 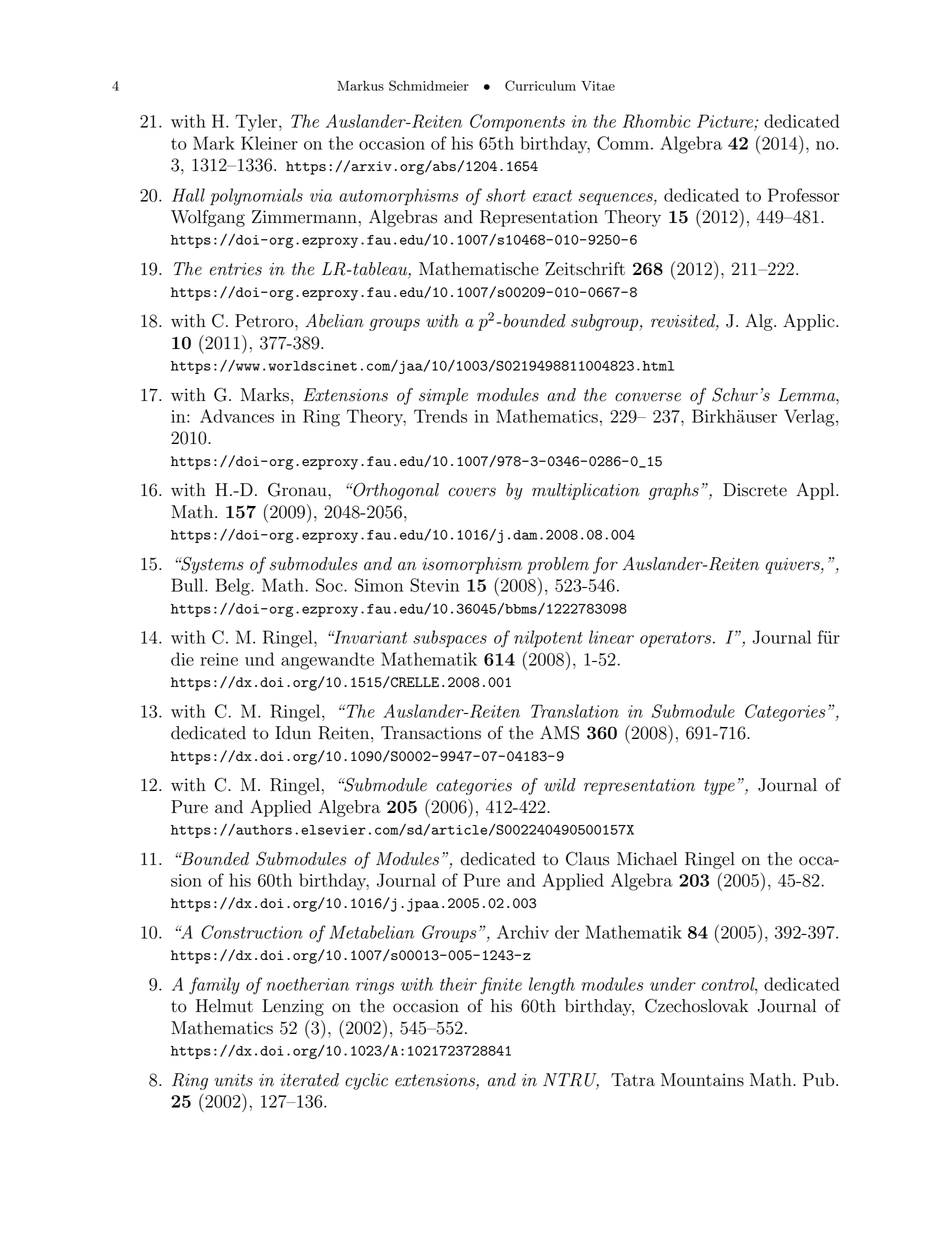 What do you see at coordinates (472, 565) in the screenshot?
I see `isomorphism` at bounding box center [472, 565].
